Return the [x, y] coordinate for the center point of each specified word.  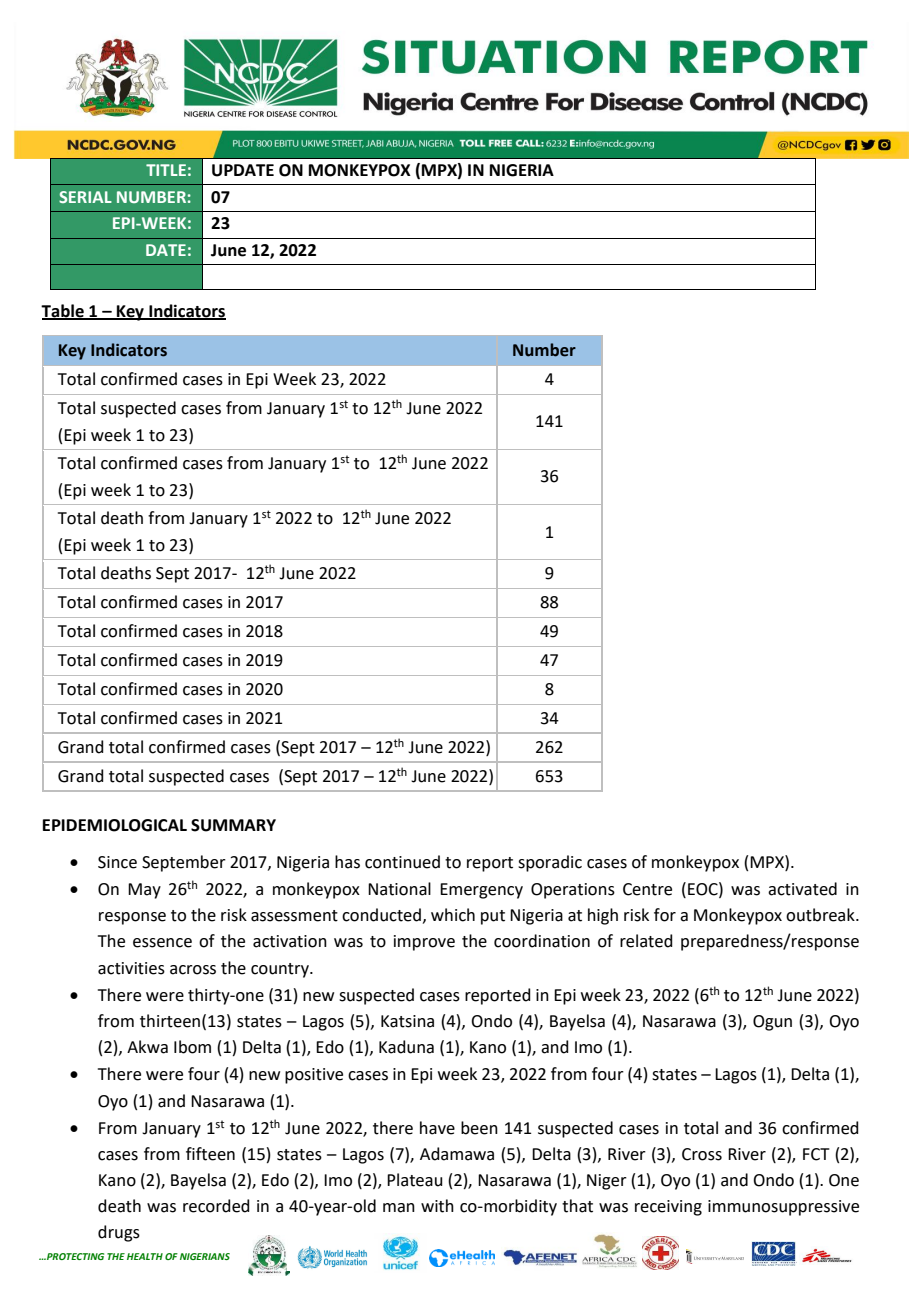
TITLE [166, 170]
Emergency [481, 891]
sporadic [550, 863]
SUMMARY [233, 825]
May [144, 891]
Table [63, 311]
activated [802, 889]
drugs [119, 1233]
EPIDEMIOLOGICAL [115, 825]
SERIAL [85, 197]
